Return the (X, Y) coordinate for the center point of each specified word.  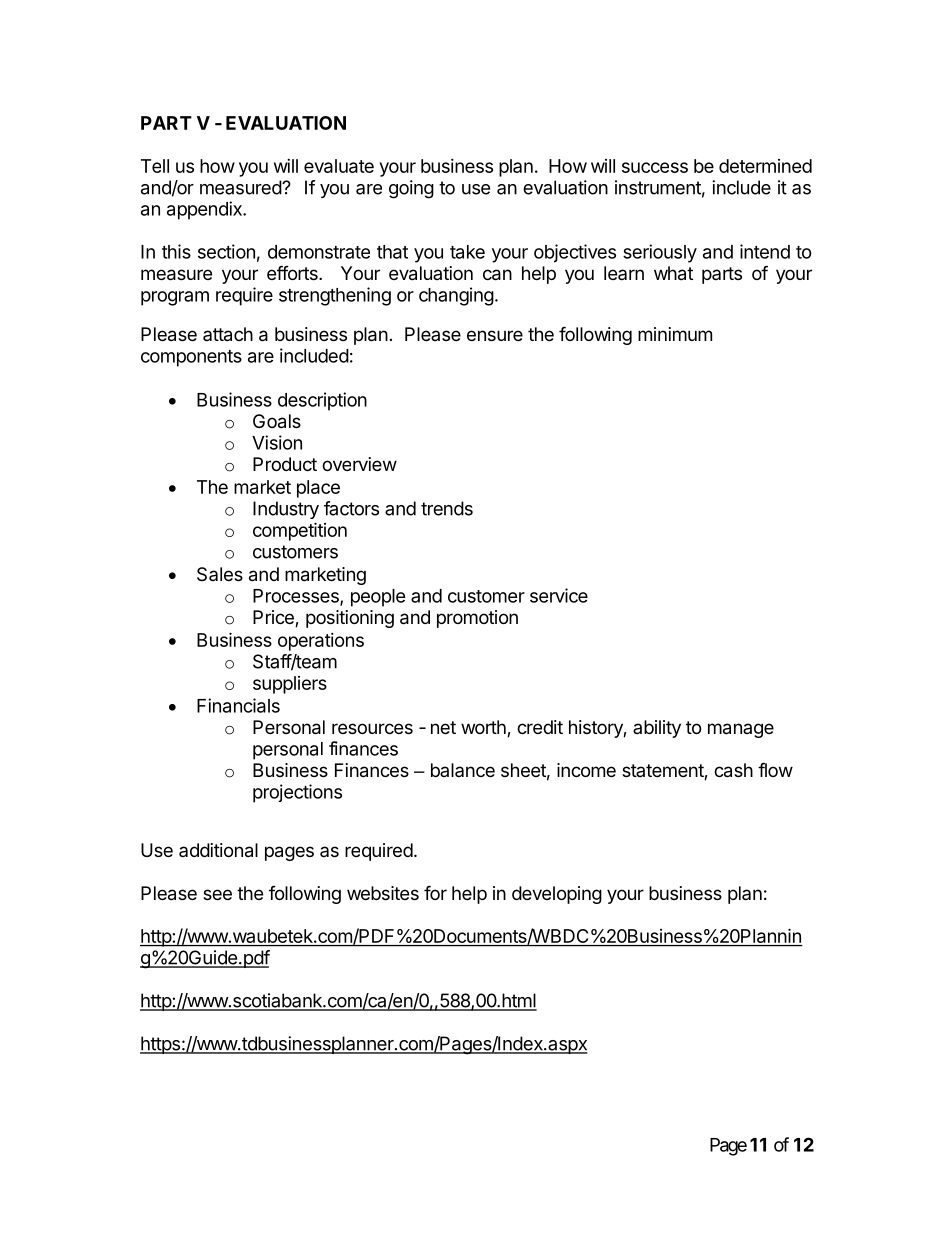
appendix (205, 210)
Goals (277, 421)
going (411, 189)
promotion (477, 619)
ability (657, 729)
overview (359, 464)
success (655, 167)
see (217, 894)
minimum (675, 334)
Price (274, 618)
